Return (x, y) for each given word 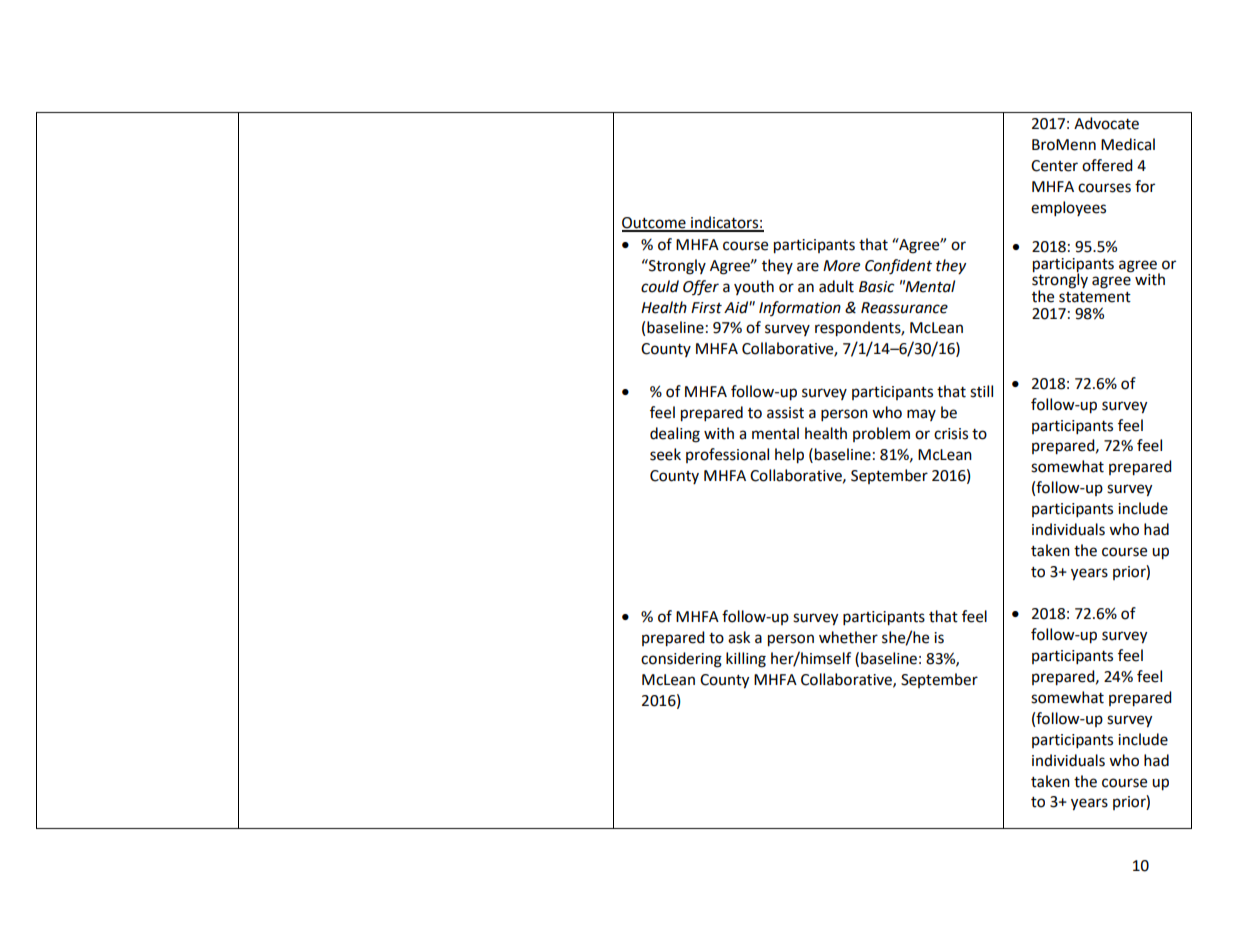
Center (1054, 166)
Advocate (1106, 123)
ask (739, 637)
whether (848, 637)
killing (746, 660)
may (921, 415)
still (981, 391)
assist (785, 413)
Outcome (655, 224)
